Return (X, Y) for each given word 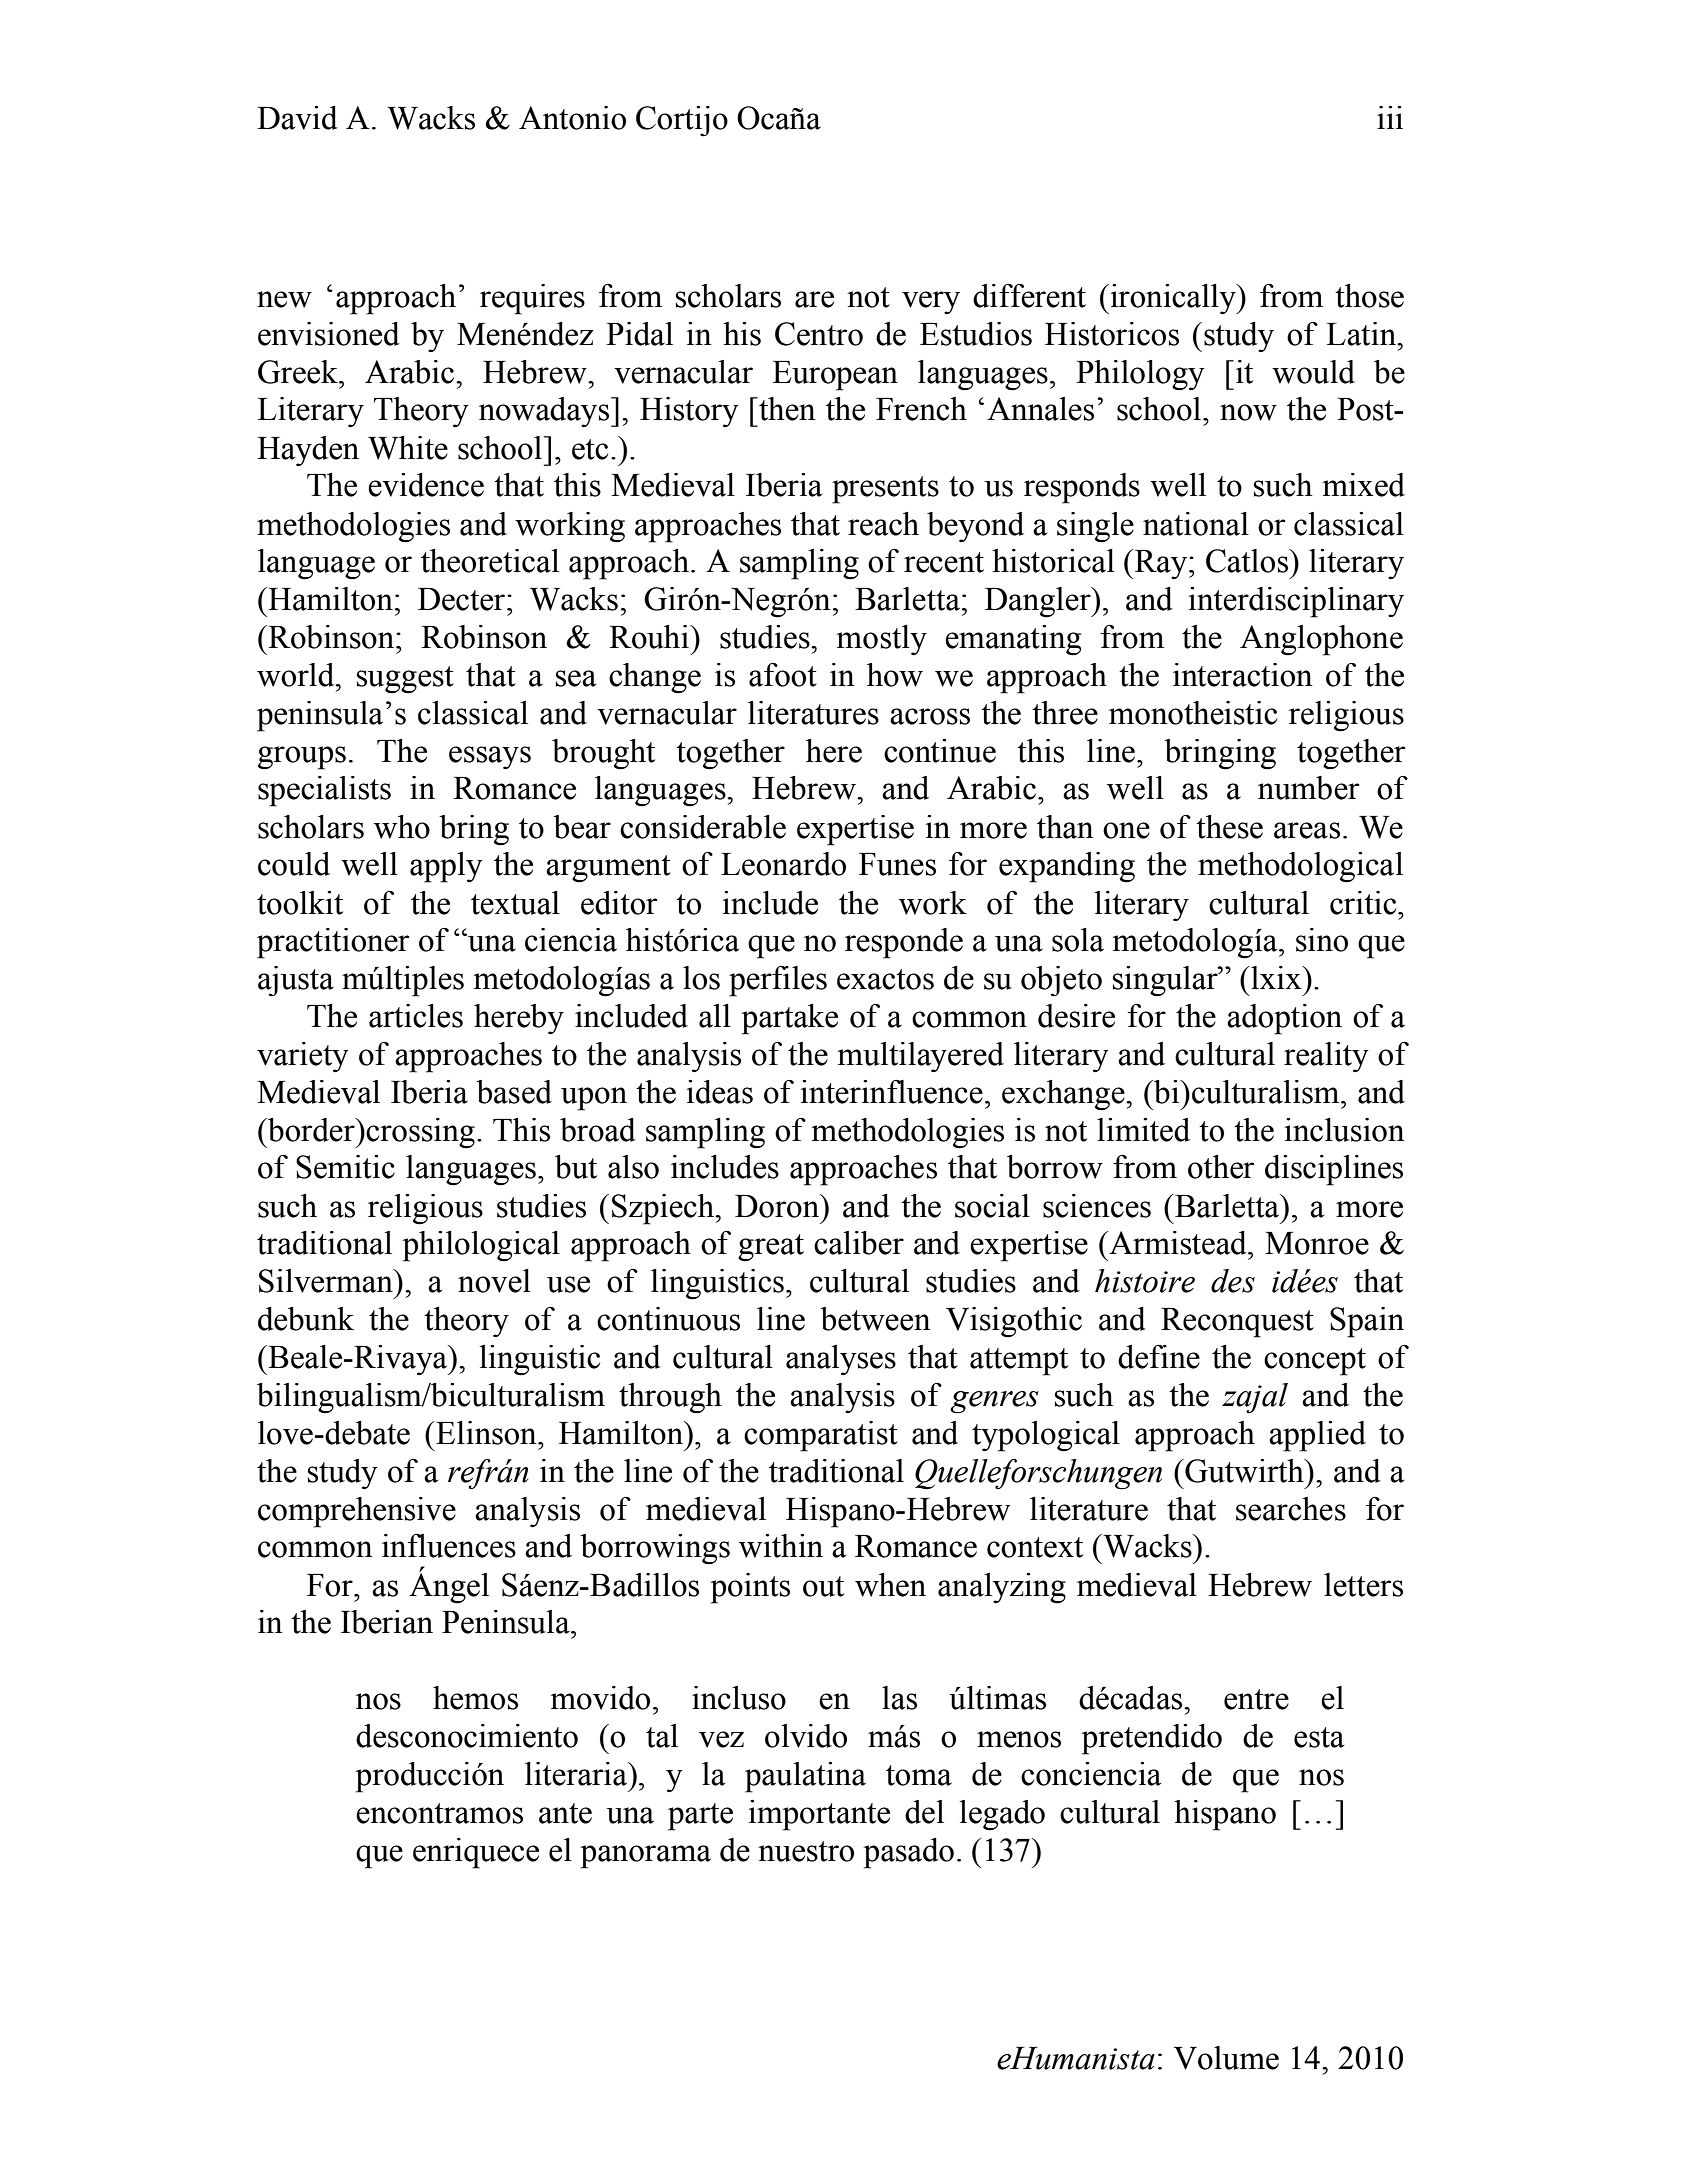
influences (449, 1546)
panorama (645, 1857)
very (931, 302)
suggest (405, 680)
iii (1390, 117)
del (924, 1812)
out (823, 1586)
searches (1291, 1509)
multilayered (920, 1057)
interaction (1243, 675)
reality (1326, 1057)
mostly (881, 640)
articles (416, 1016)
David (297, 118)
